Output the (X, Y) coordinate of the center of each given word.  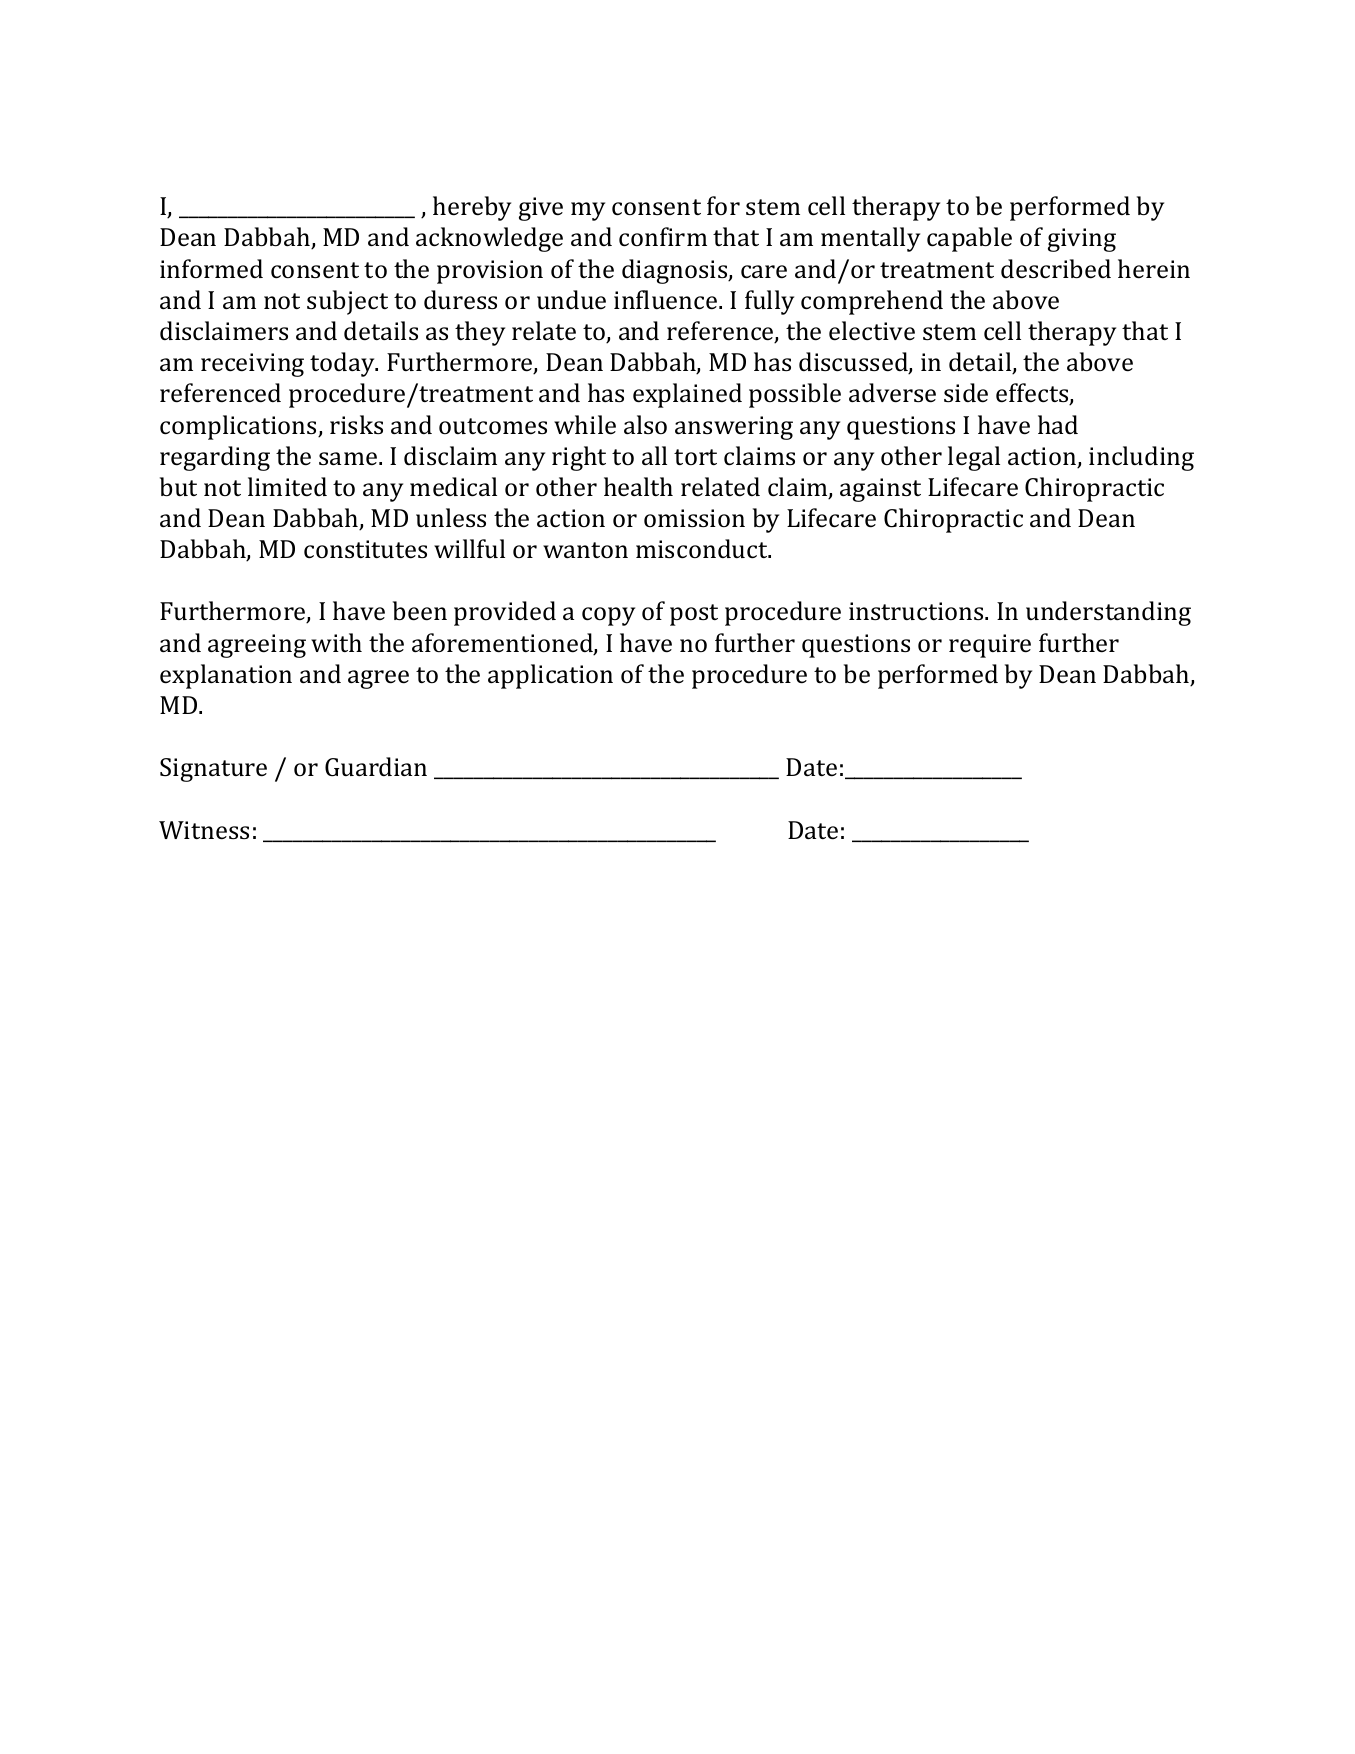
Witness (204, 830)
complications (239, 427)
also (645, 424)
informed (211, 269)
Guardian (376, 767)
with (336, 642)
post (694, 615)
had (1058, 424)
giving (1082, 240)
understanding (1108, 613)
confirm (663, 237)
